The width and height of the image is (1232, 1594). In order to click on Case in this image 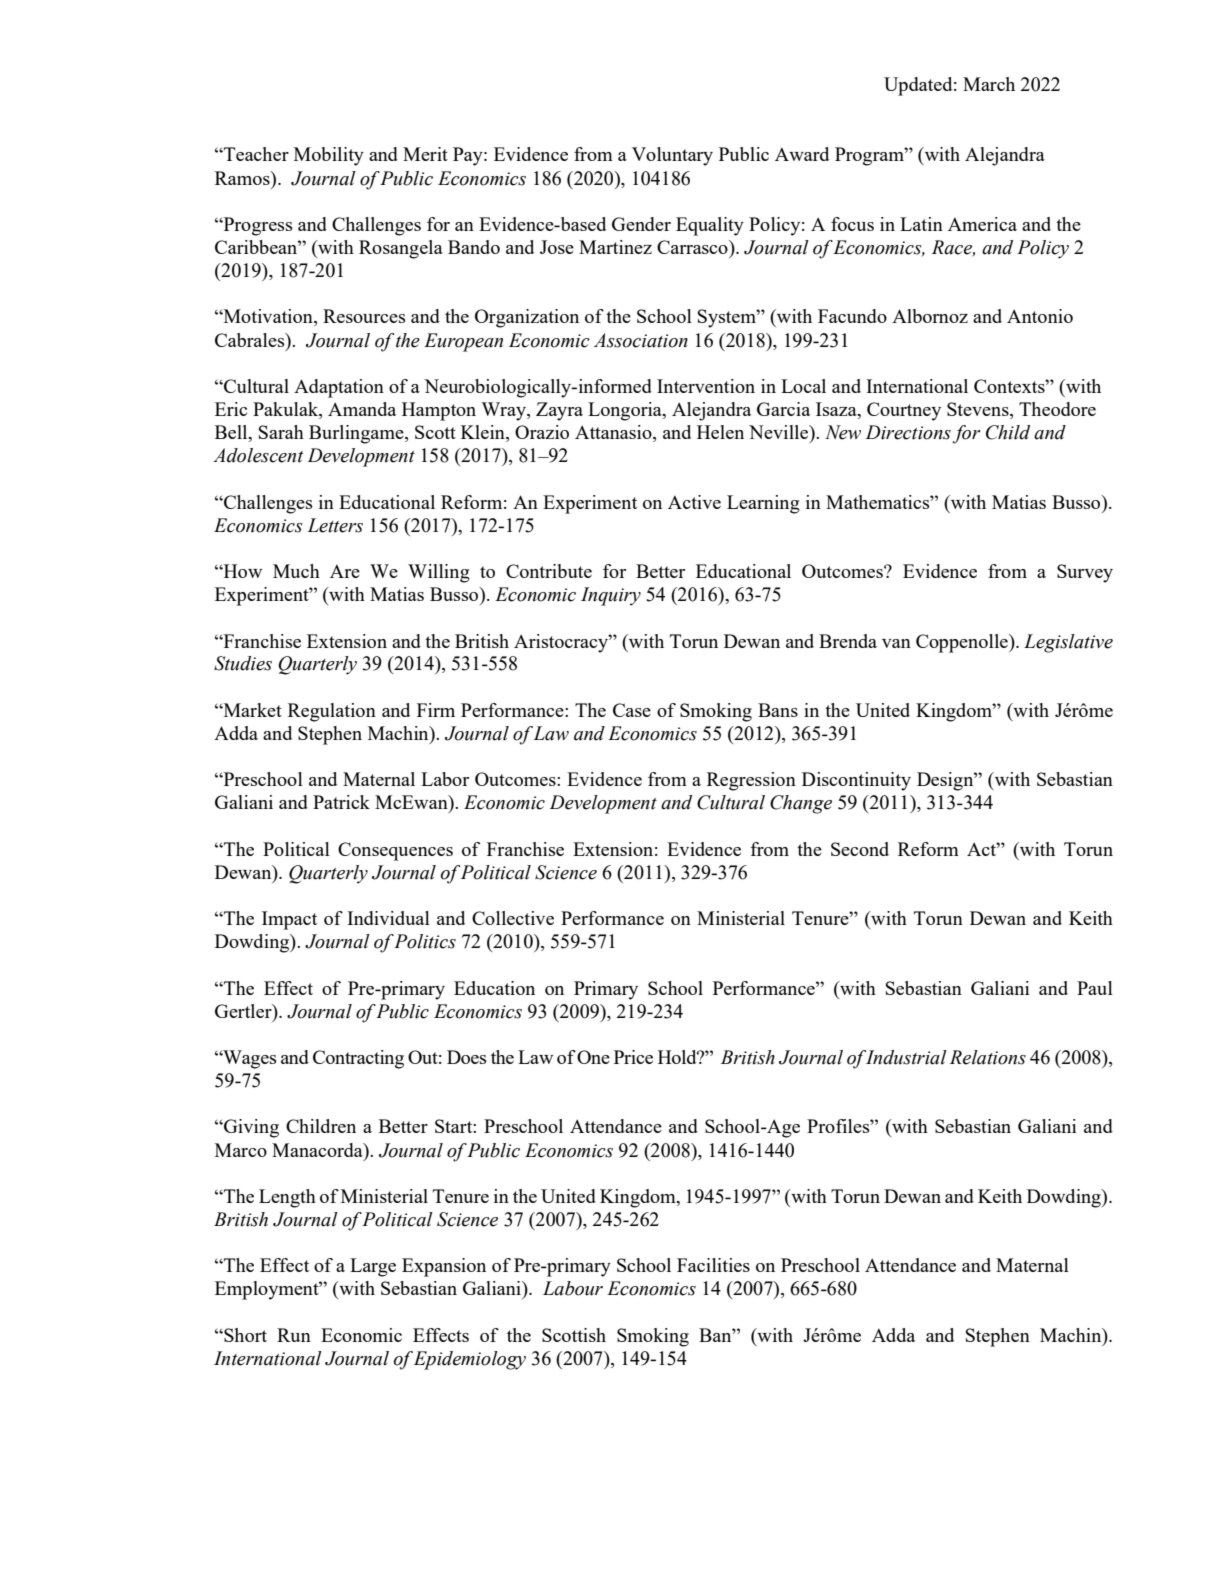, I will do `click(632, 710)`.
